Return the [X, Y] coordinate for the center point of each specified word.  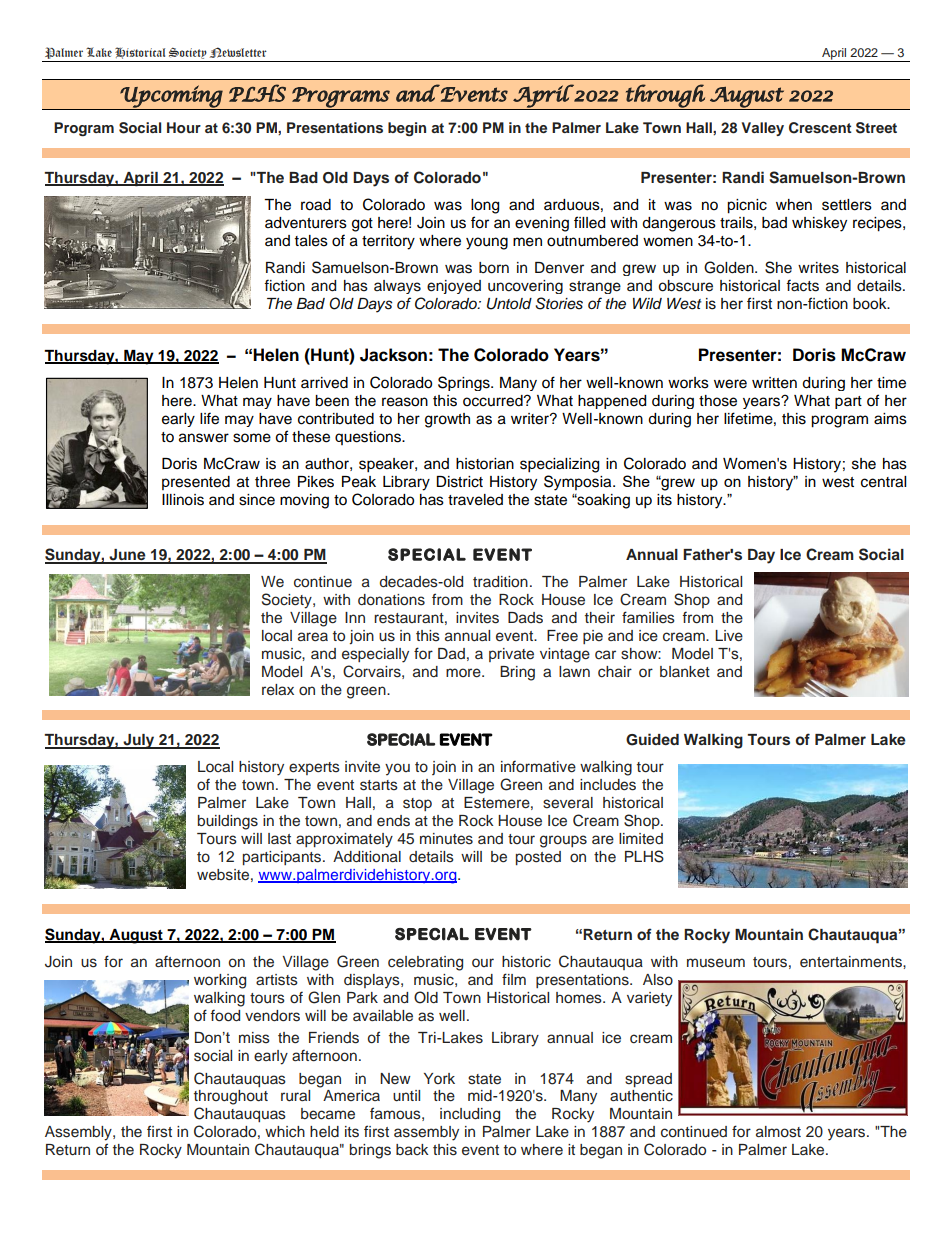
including [470, 1115]
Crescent [820, 128]
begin [407, 129]
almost [778, 1132]
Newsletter [238, 52]
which [285, 1132]
